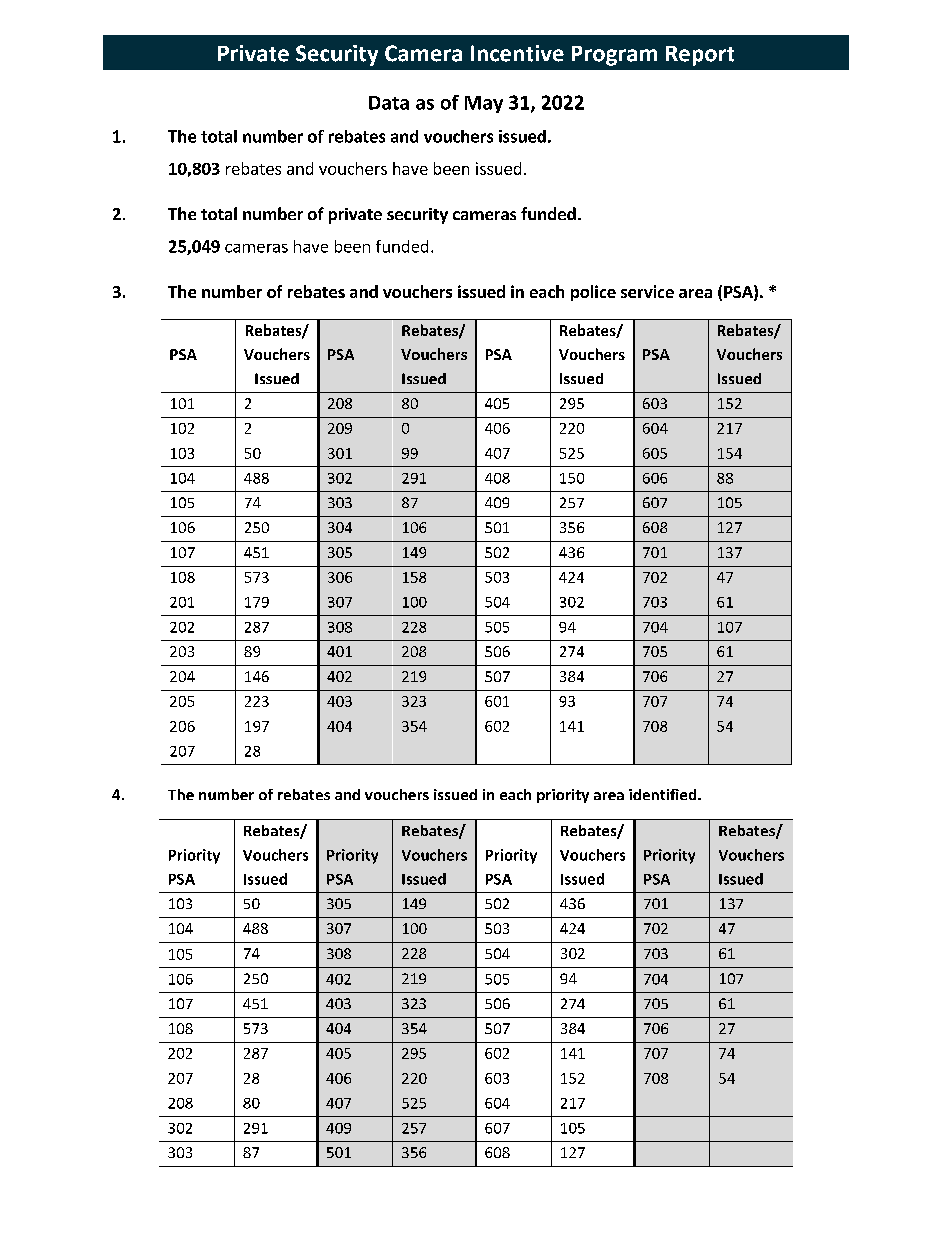 The image size is (952, 1233). What do you see at coordinates (593, 293) in the screenshot?
I see `police` at bounding box center [593, 293].
